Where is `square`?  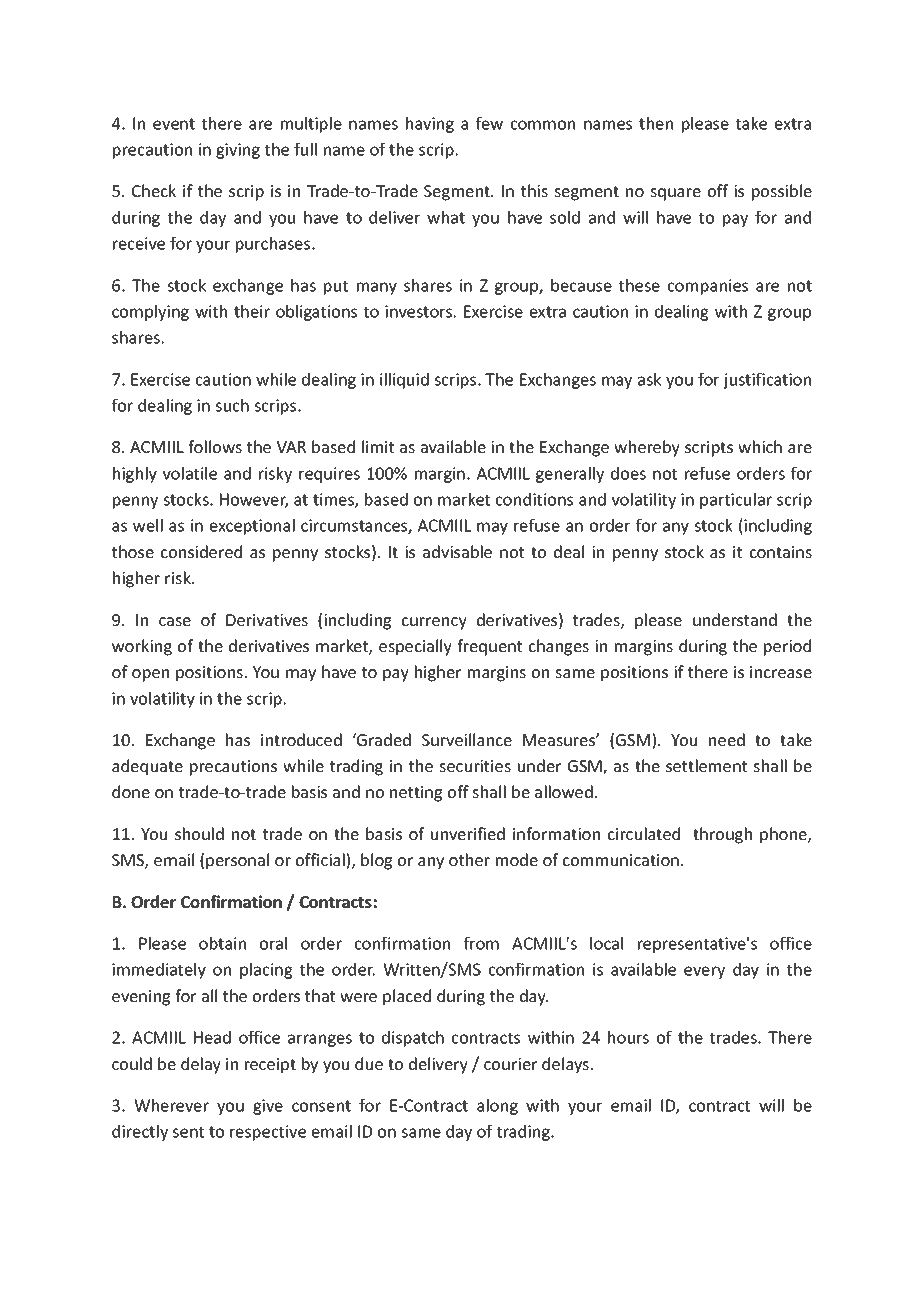 square is located at coordinates (675, 194).
